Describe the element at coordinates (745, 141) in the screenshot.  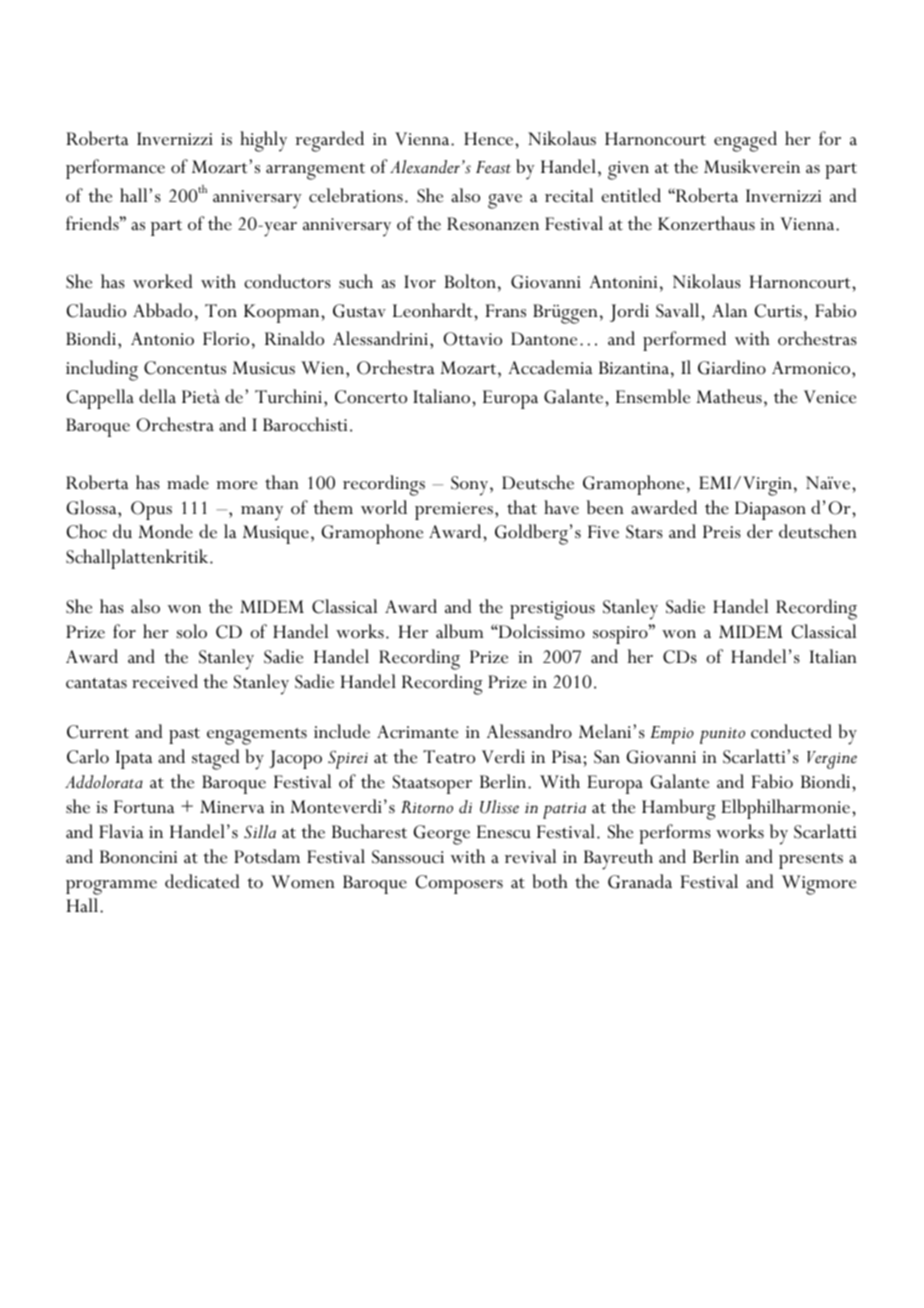
I see `engaged` at that location.
